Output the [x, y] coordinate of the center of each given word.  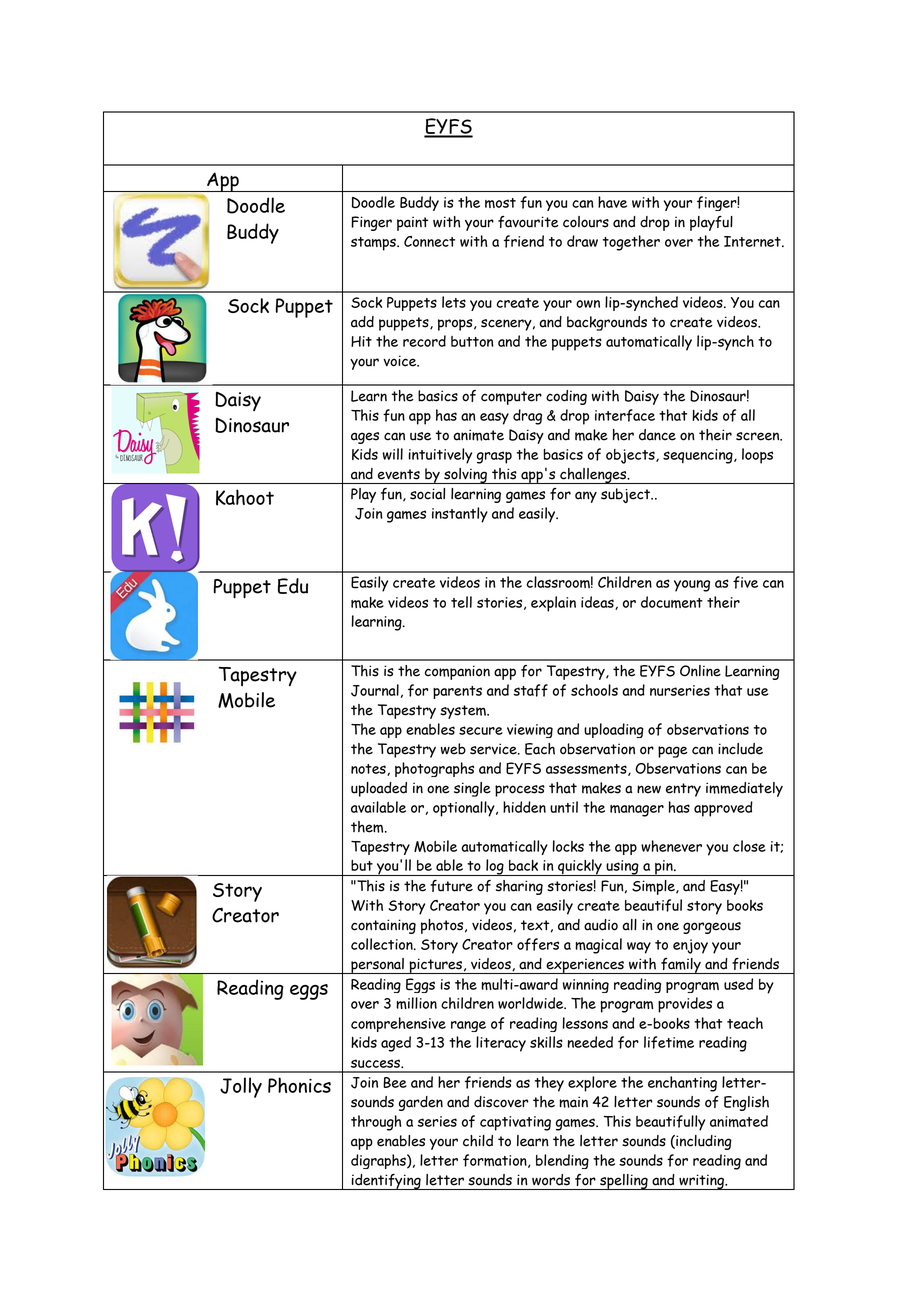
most [500, 203]
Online [700, 671]
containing [383, 926]
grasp [494, 457]
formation [496, 1161]
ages [365, 438]
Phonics [299, 1085]
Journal [375, 690]
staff [530, 690]
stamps [374, 244]
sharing [519, 887]
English [746, 1103]
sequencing [699, 456]
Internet [753, 241]
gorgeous [712, 928]
